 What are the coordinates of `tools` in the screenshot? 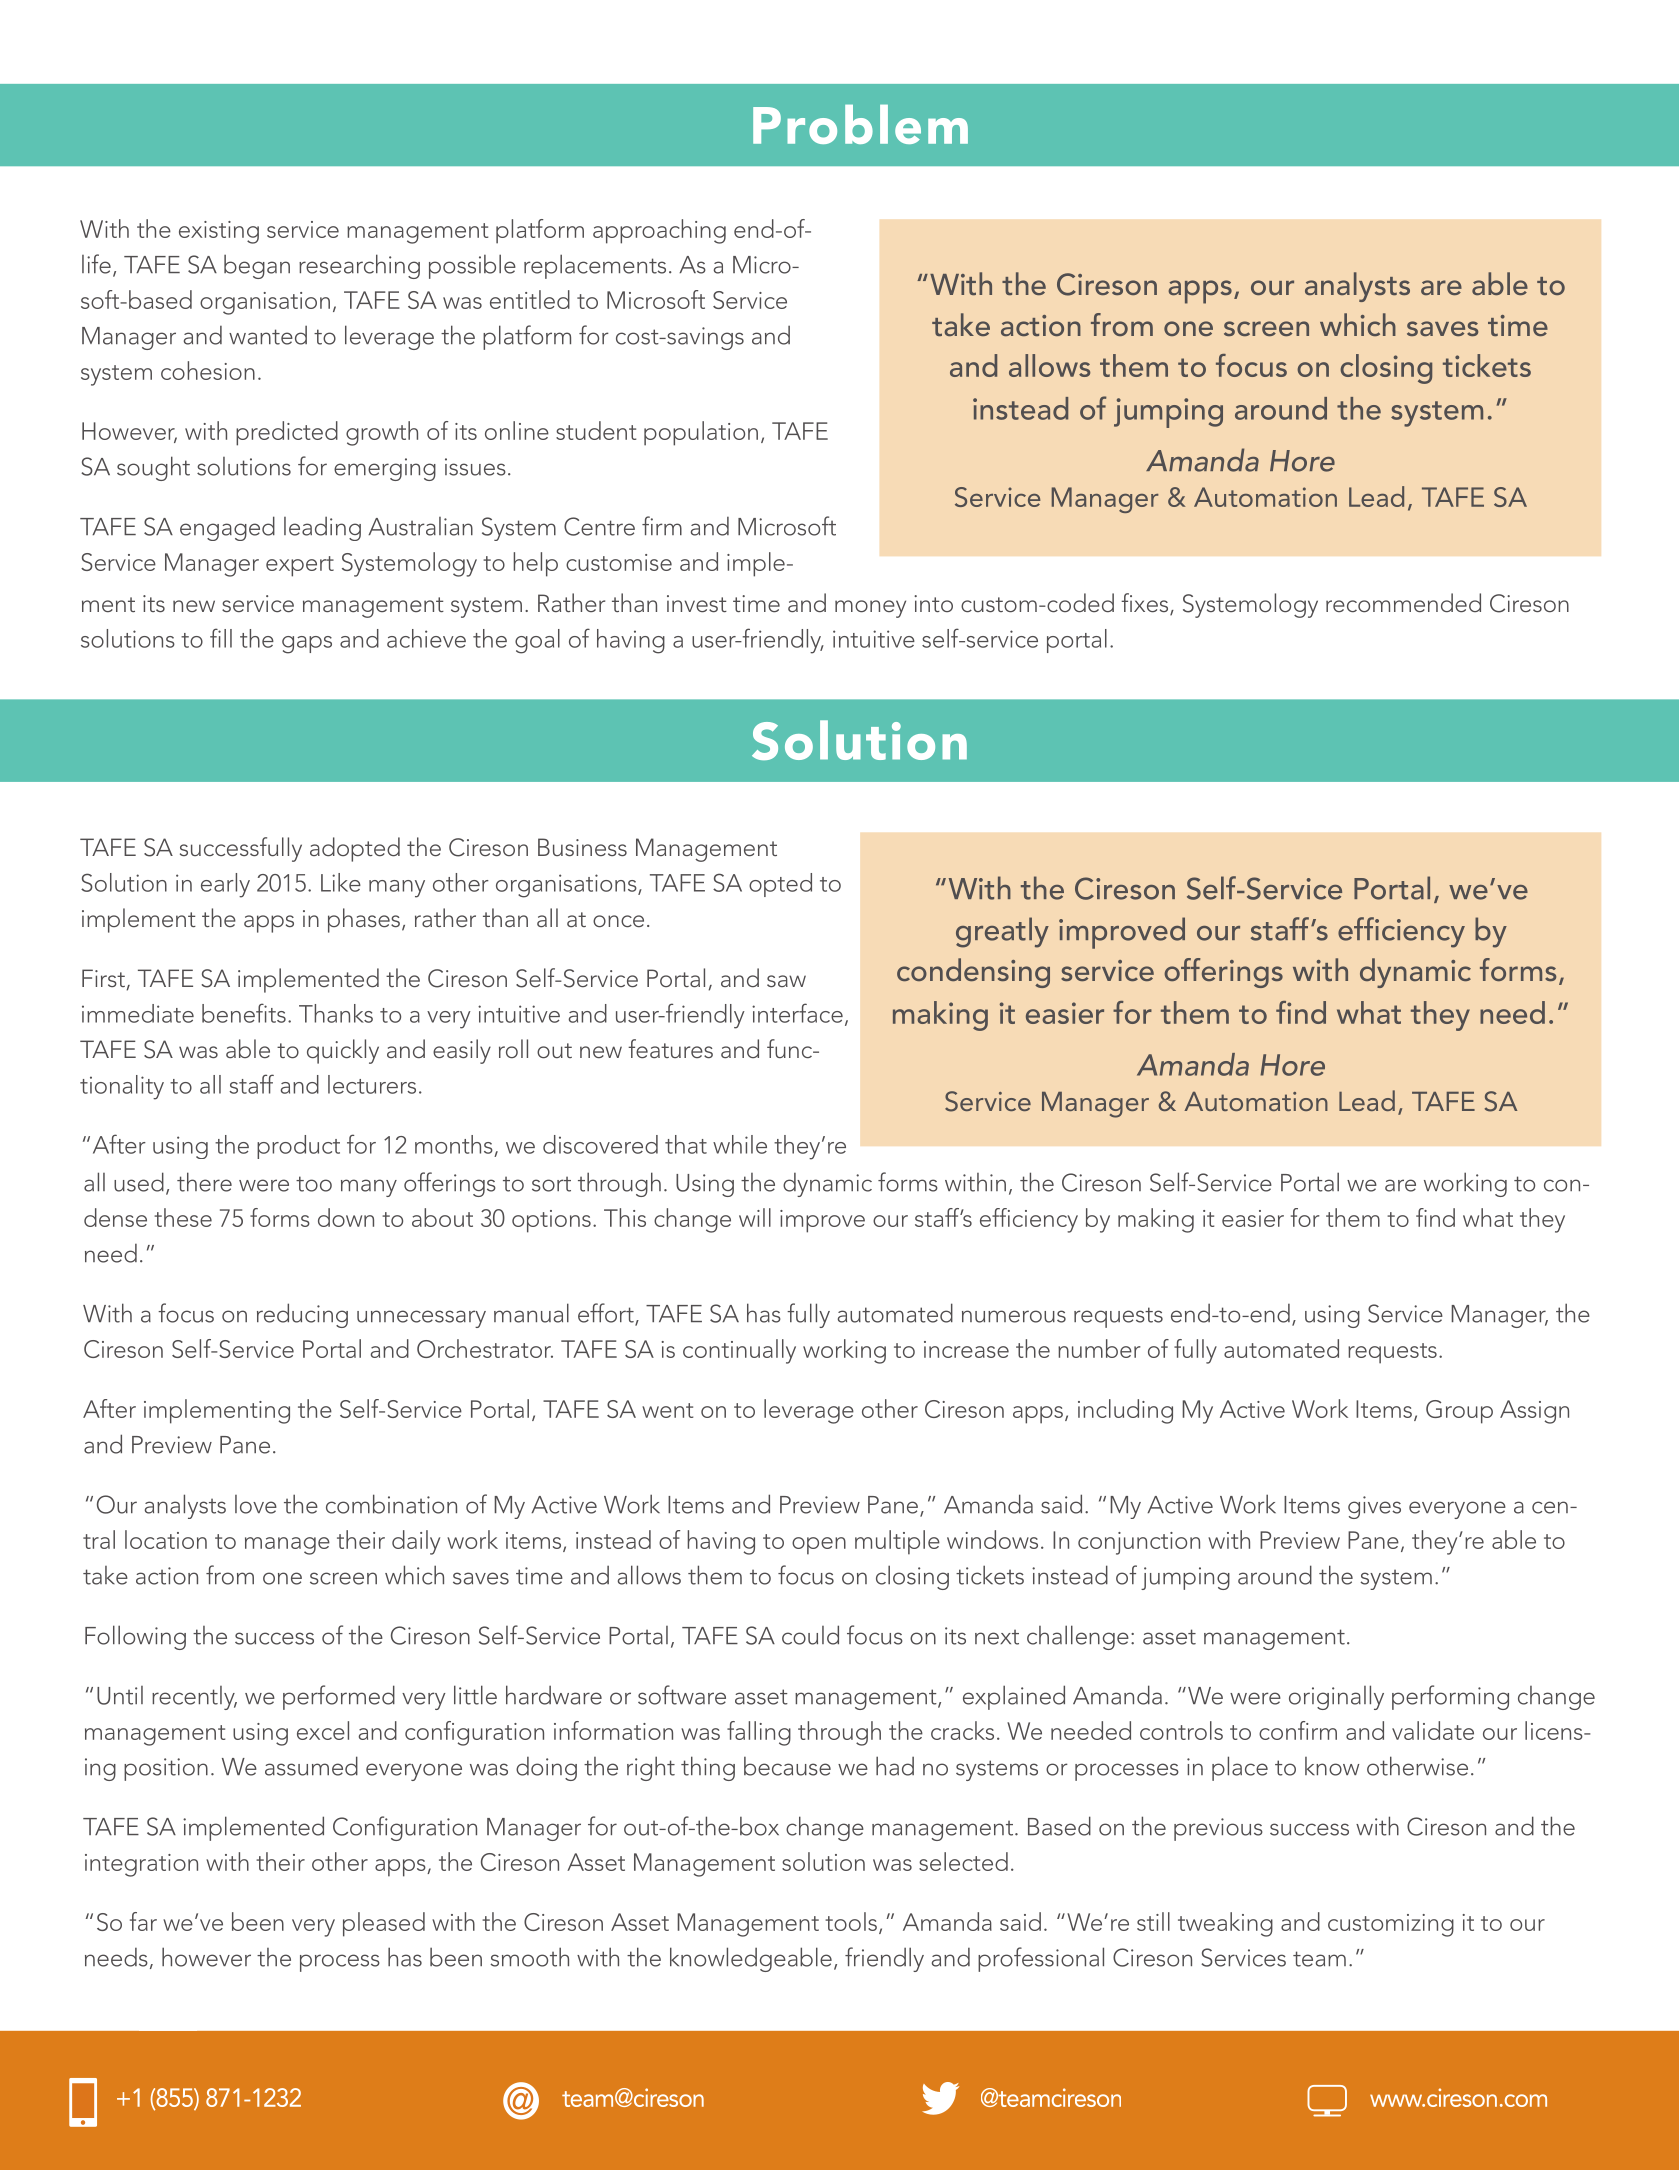 It's located at (851, 1921).
